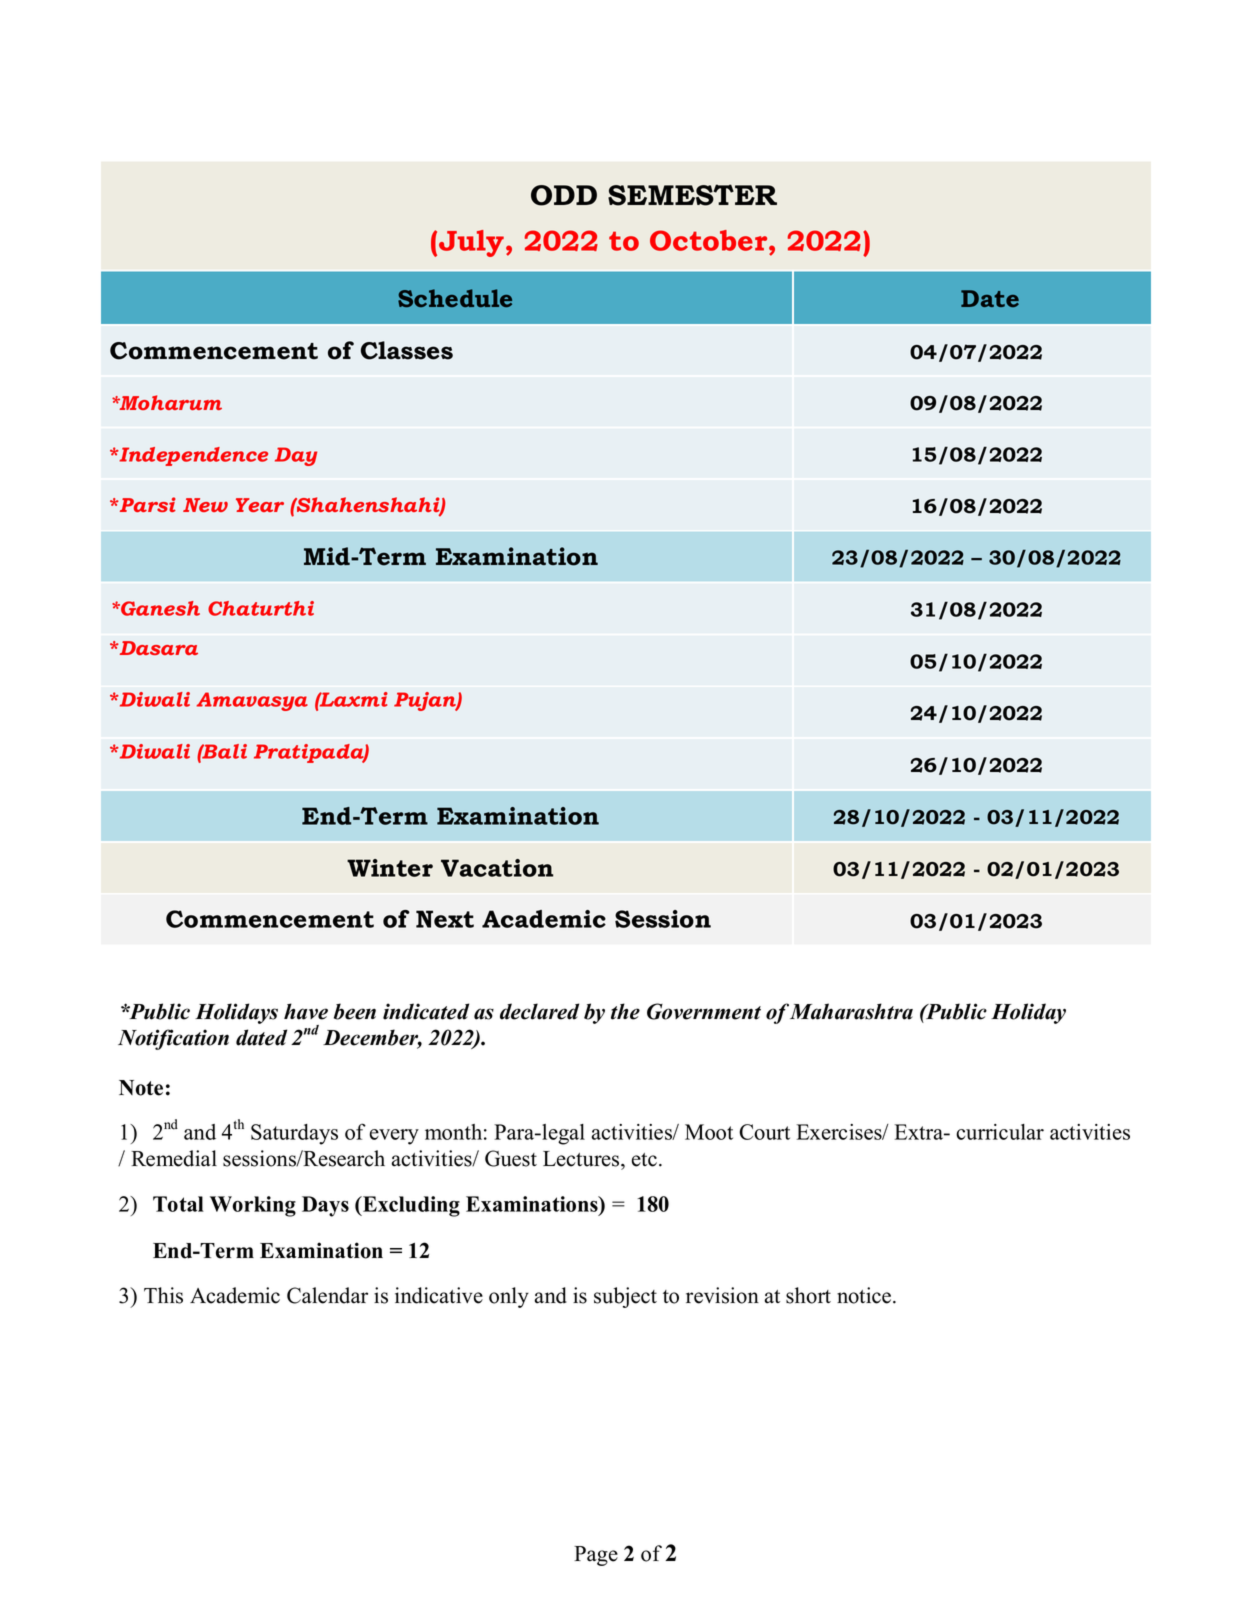  I want to click on Guest, so click(511, 1158).
